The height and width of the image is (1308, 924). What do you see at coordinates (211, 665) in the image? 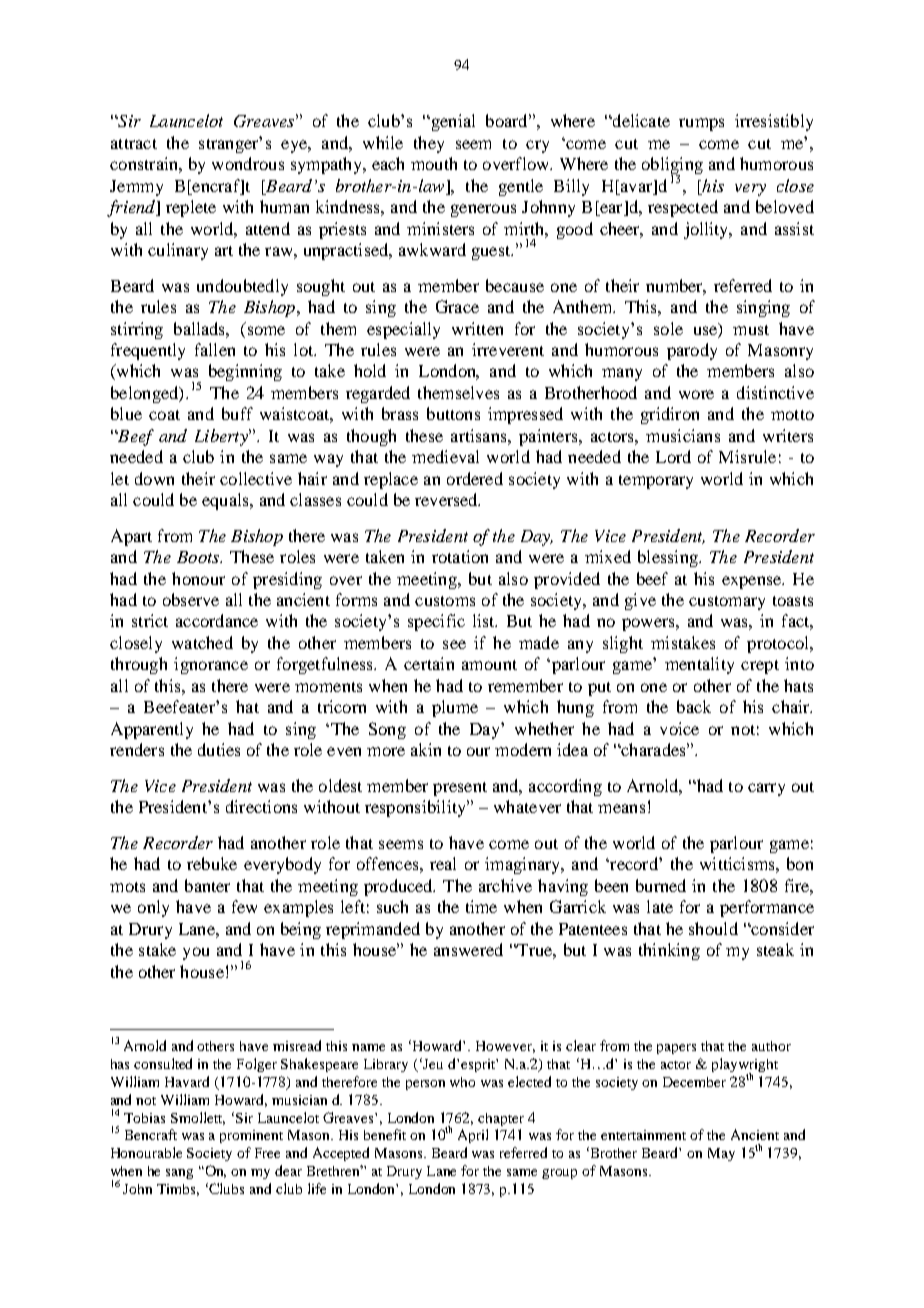
I see `ignorance` at bounding box center [211, 665].
